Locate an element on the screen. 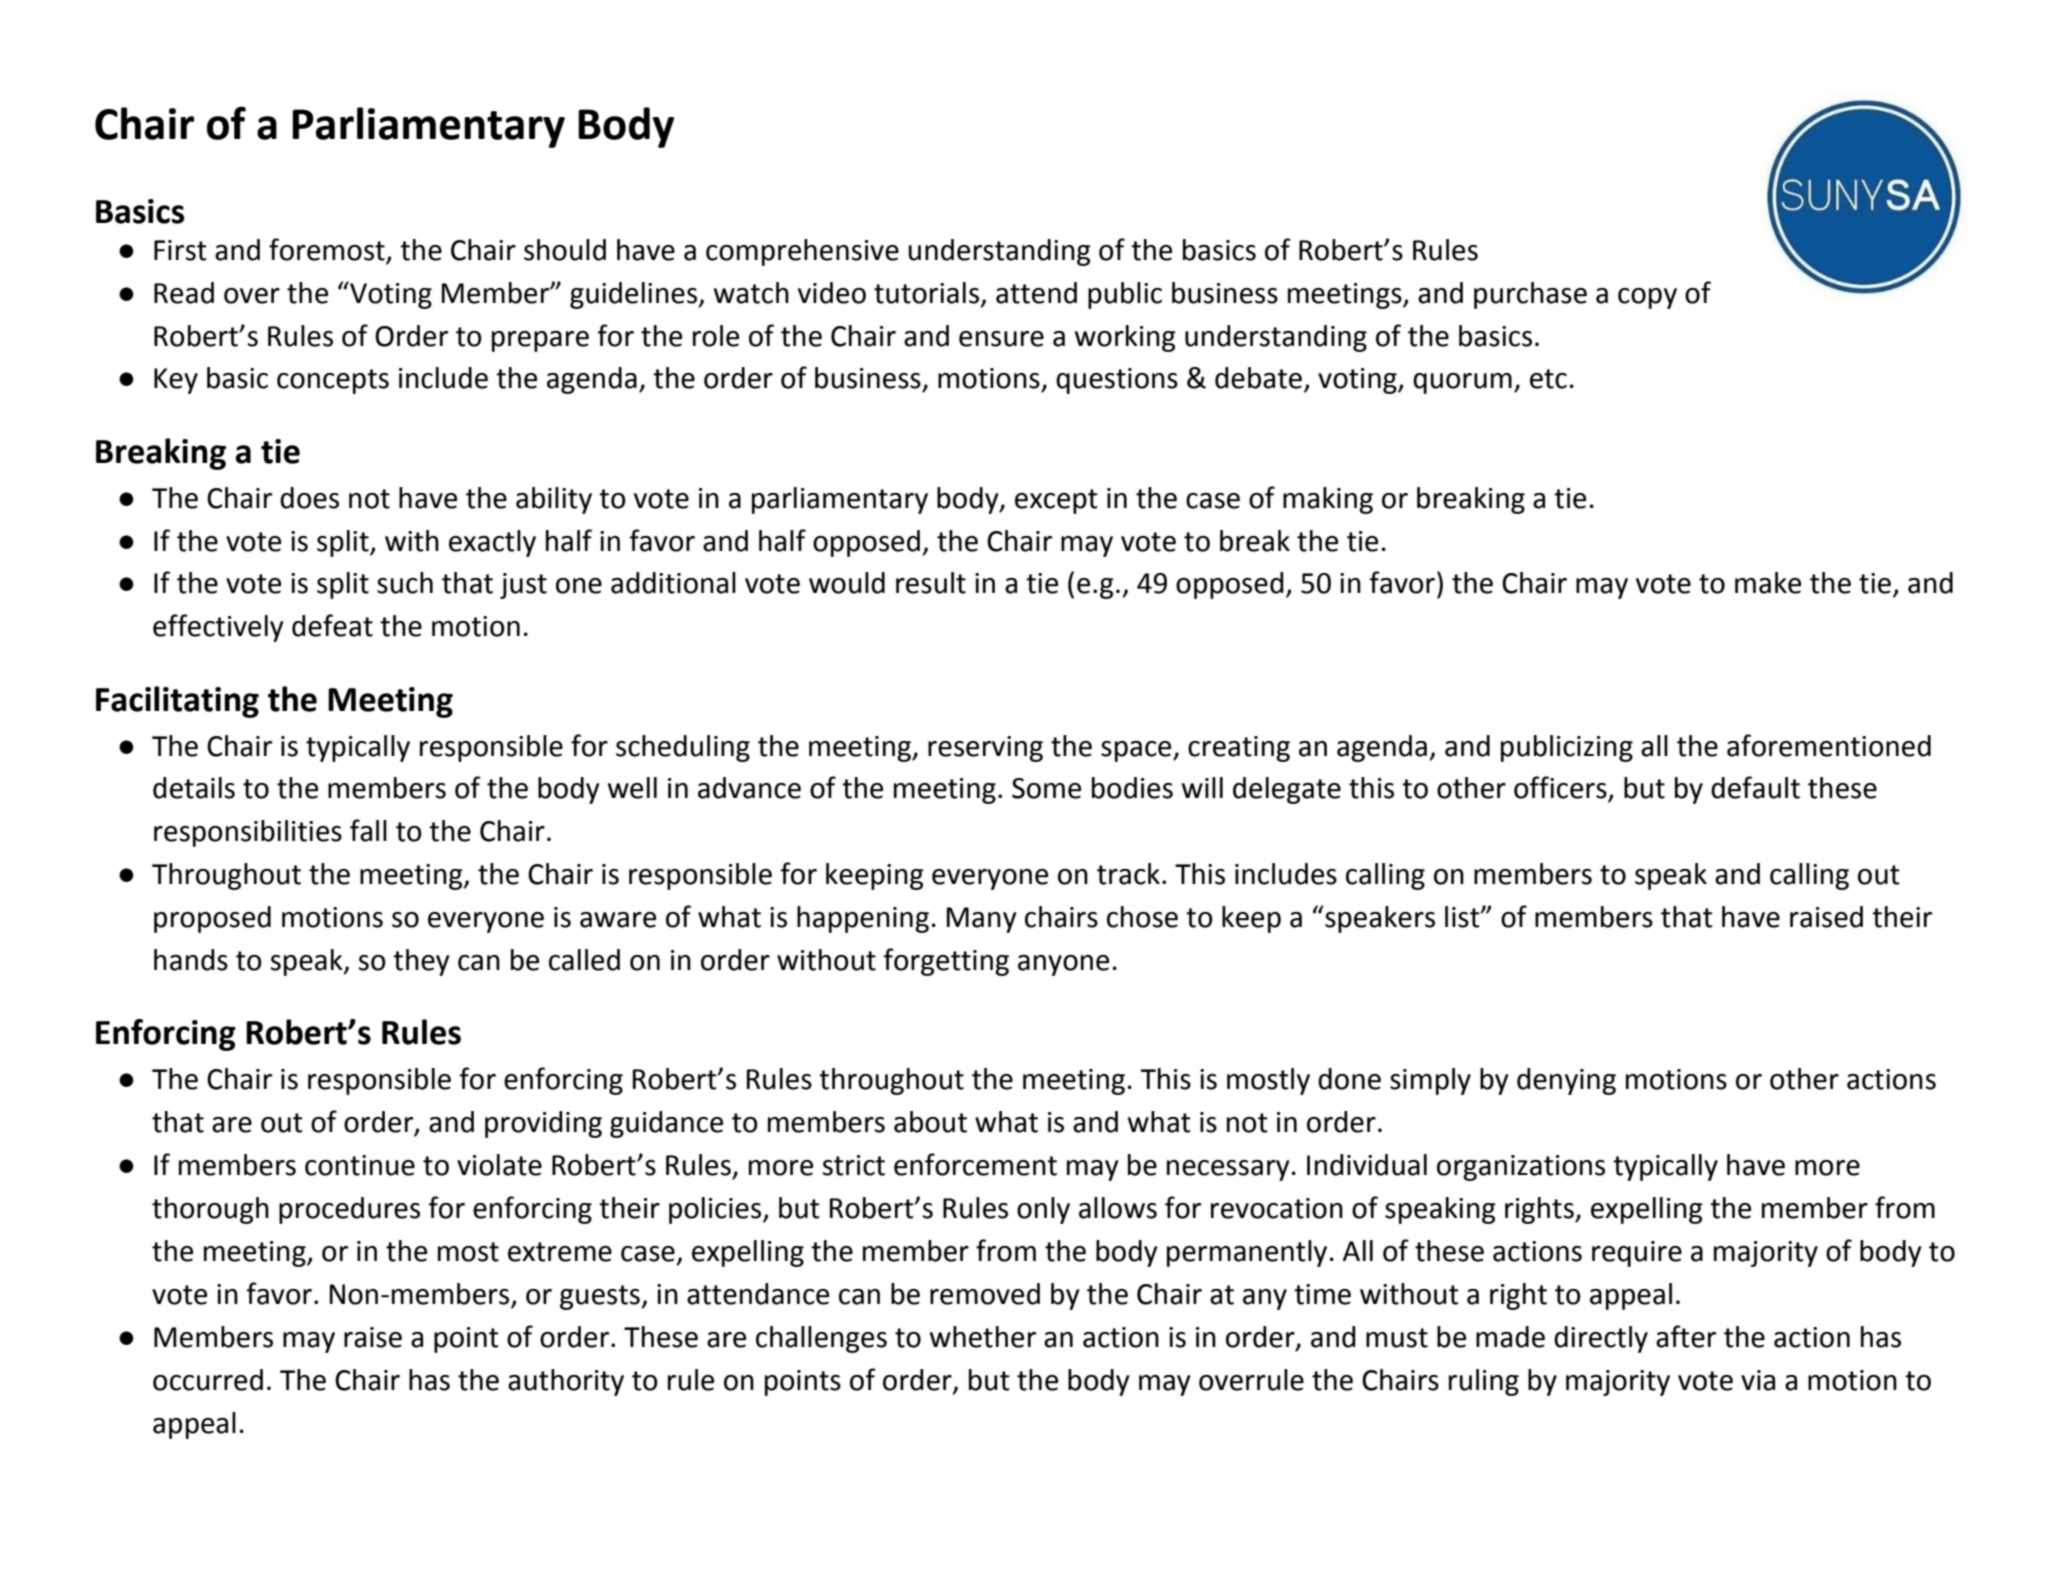 The height and width of the screenshot is (1593, 2062). result is located at coordinates (931, 583).
